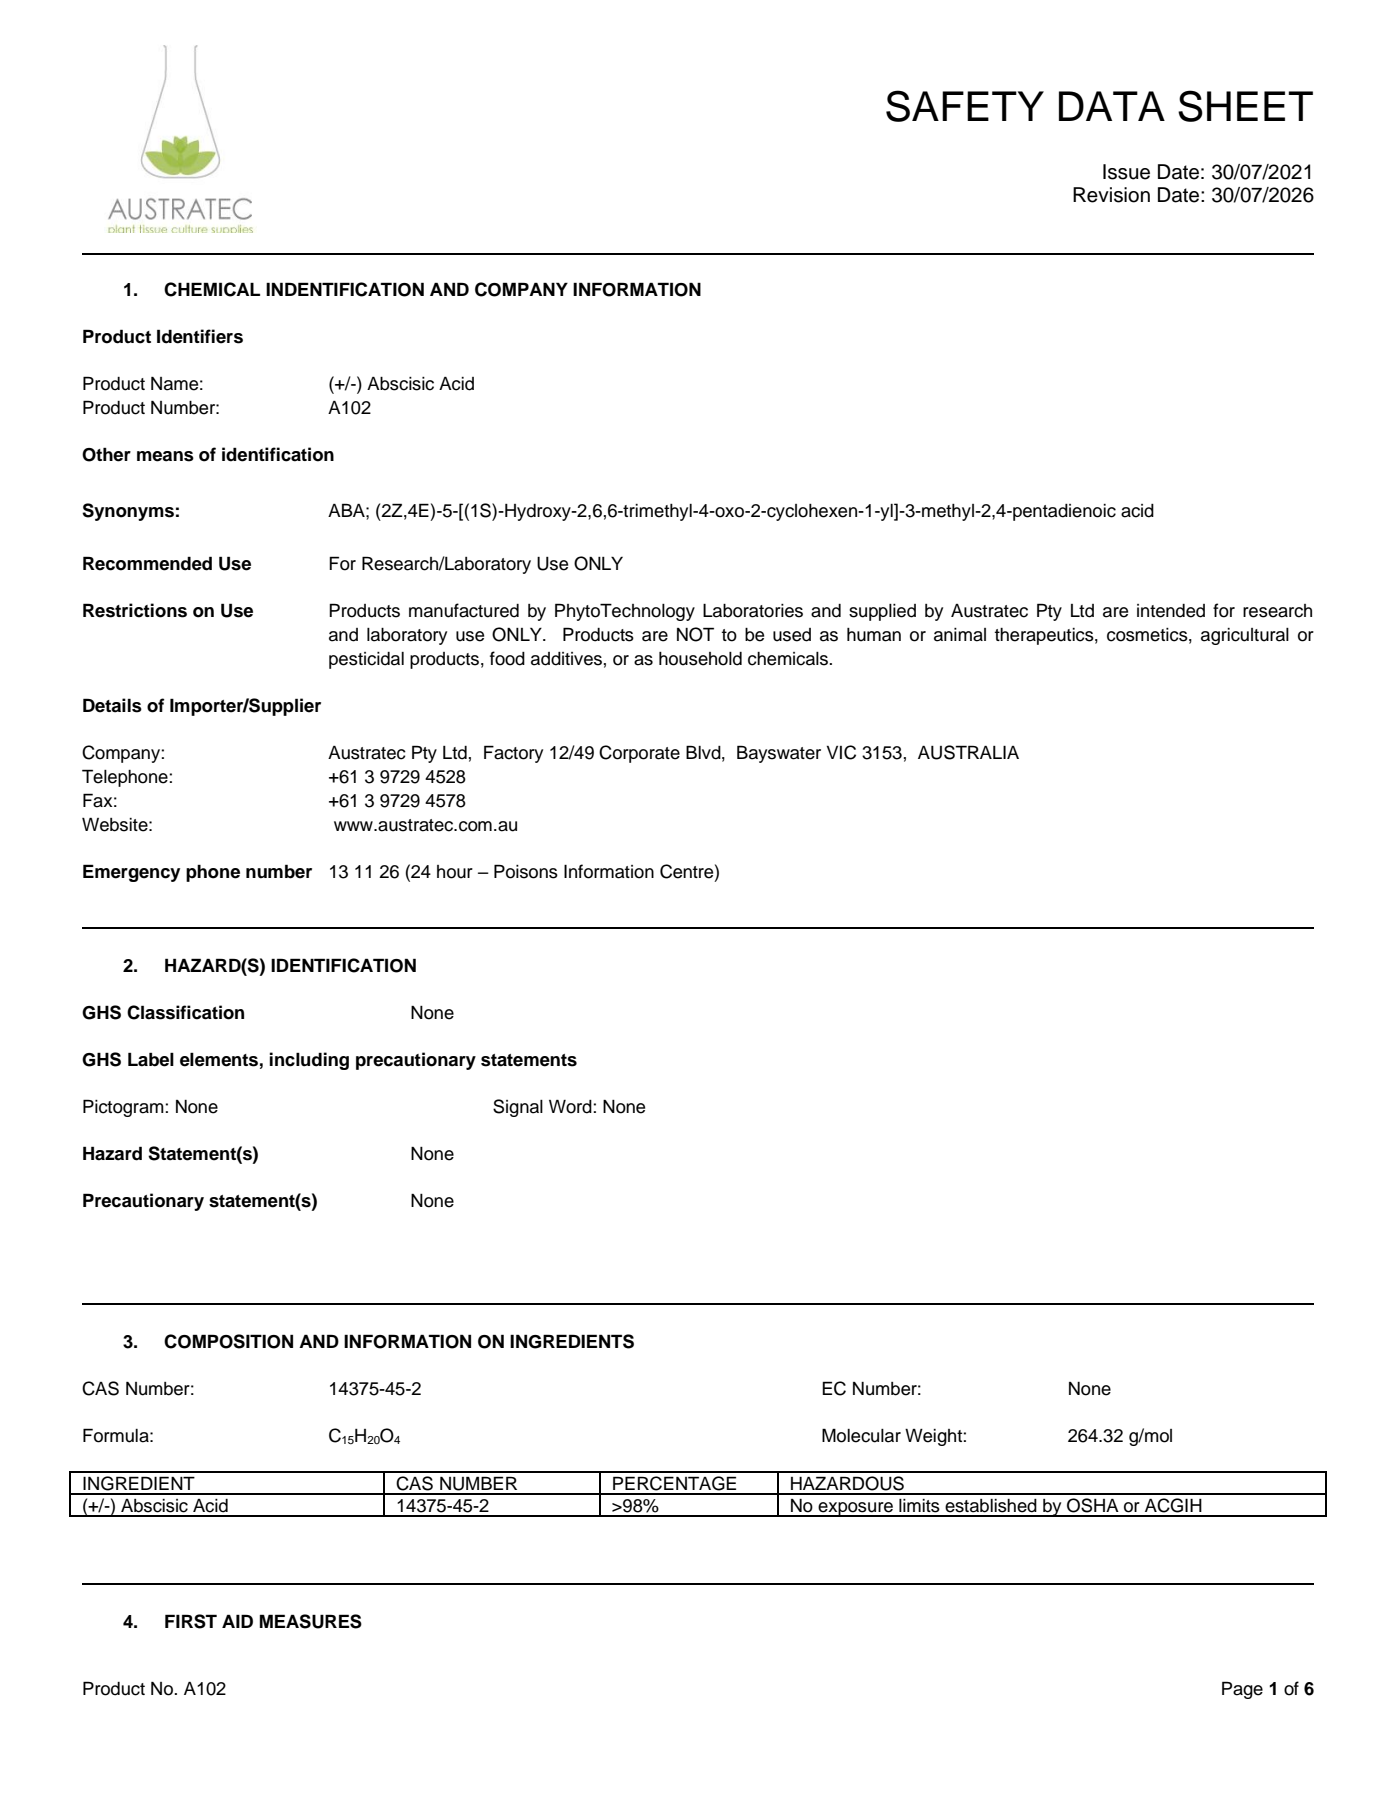 The image size is (1396, 1807). What do you see at coordinates (237, 1621) in the screenshot?
I see `AID` at bounding box center [237, 1621].
